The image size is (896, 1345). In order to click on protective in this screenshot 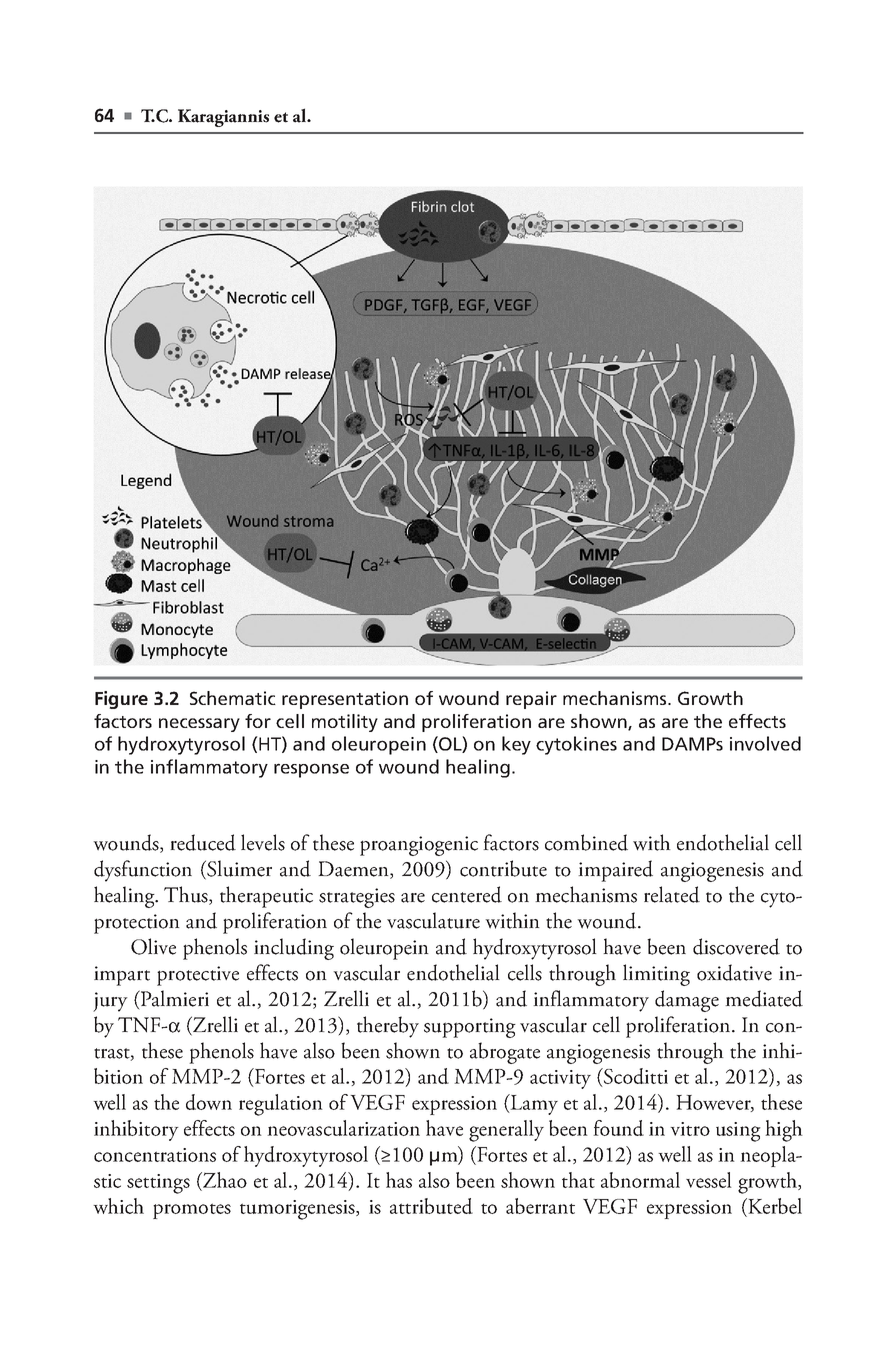, I will do `click(198, 976)`.
